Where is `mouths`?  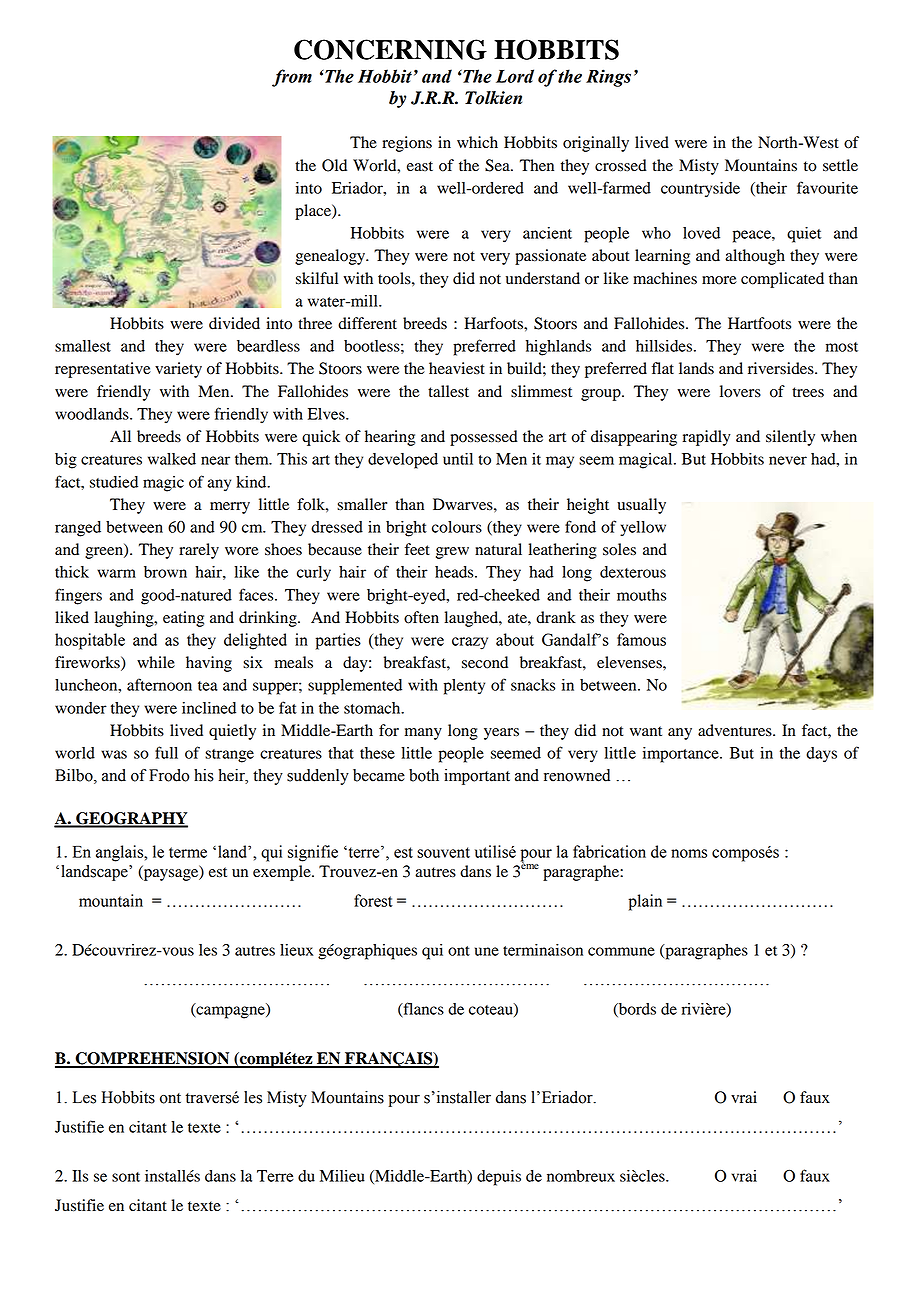 mouths is located at coordinates (641, 595).
